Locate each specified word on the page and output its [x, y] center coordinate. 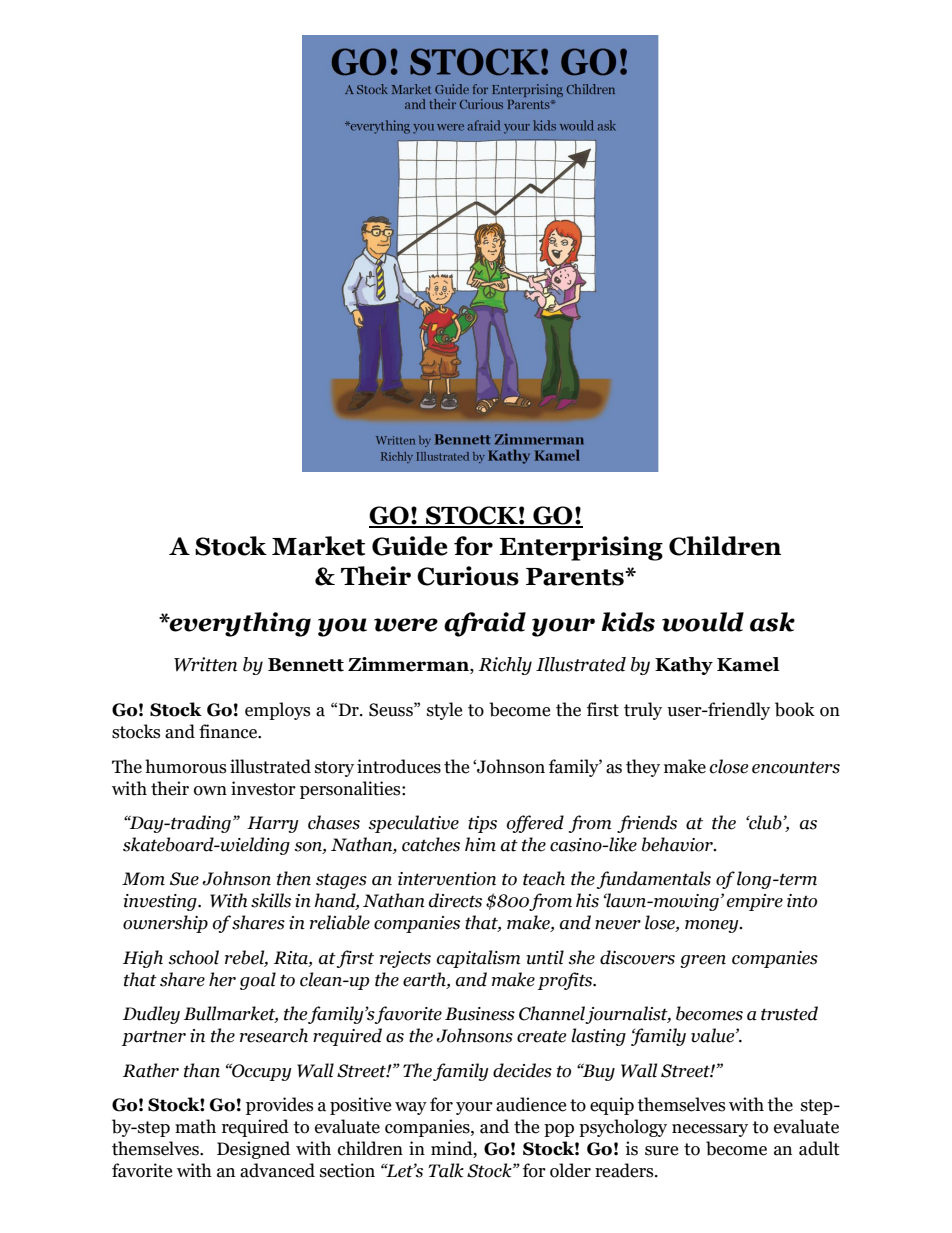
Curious [468, 576]
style [444, 711]
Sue [184, 879]
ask [772, 622]
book [795, 709]
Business [480, 1014]
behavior [678, 844]
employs [277, 711]
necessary [710, 1130]
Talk [446, 1170]
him [480, 844]
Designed [253, 1150]
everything [239, 624]
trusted [789, 1013]
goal [258, 981]
